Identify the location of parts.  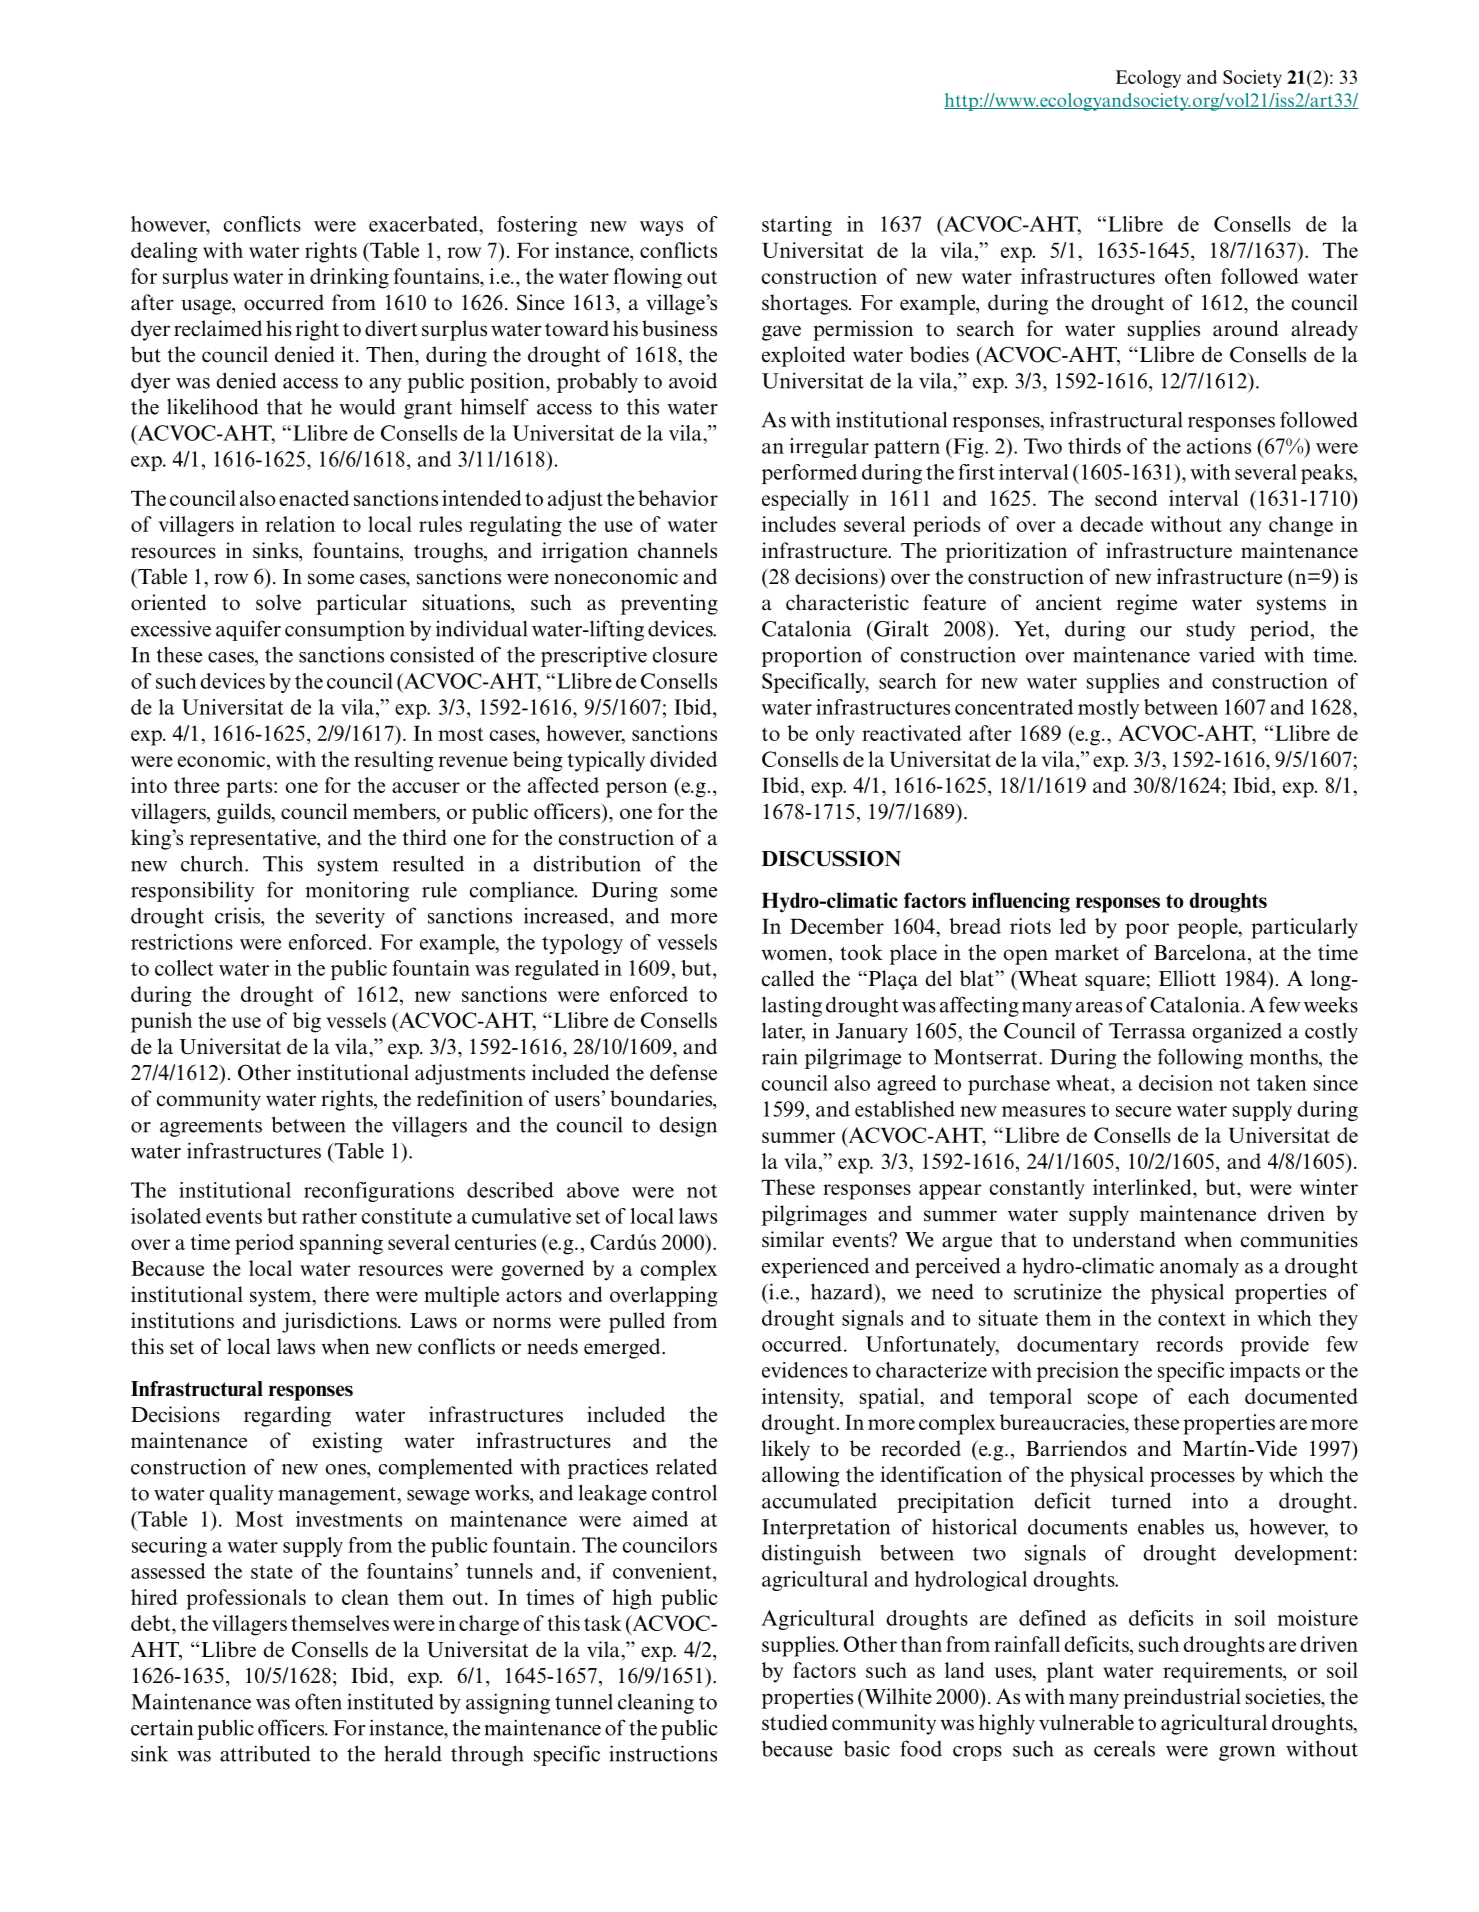
(250, 789).
